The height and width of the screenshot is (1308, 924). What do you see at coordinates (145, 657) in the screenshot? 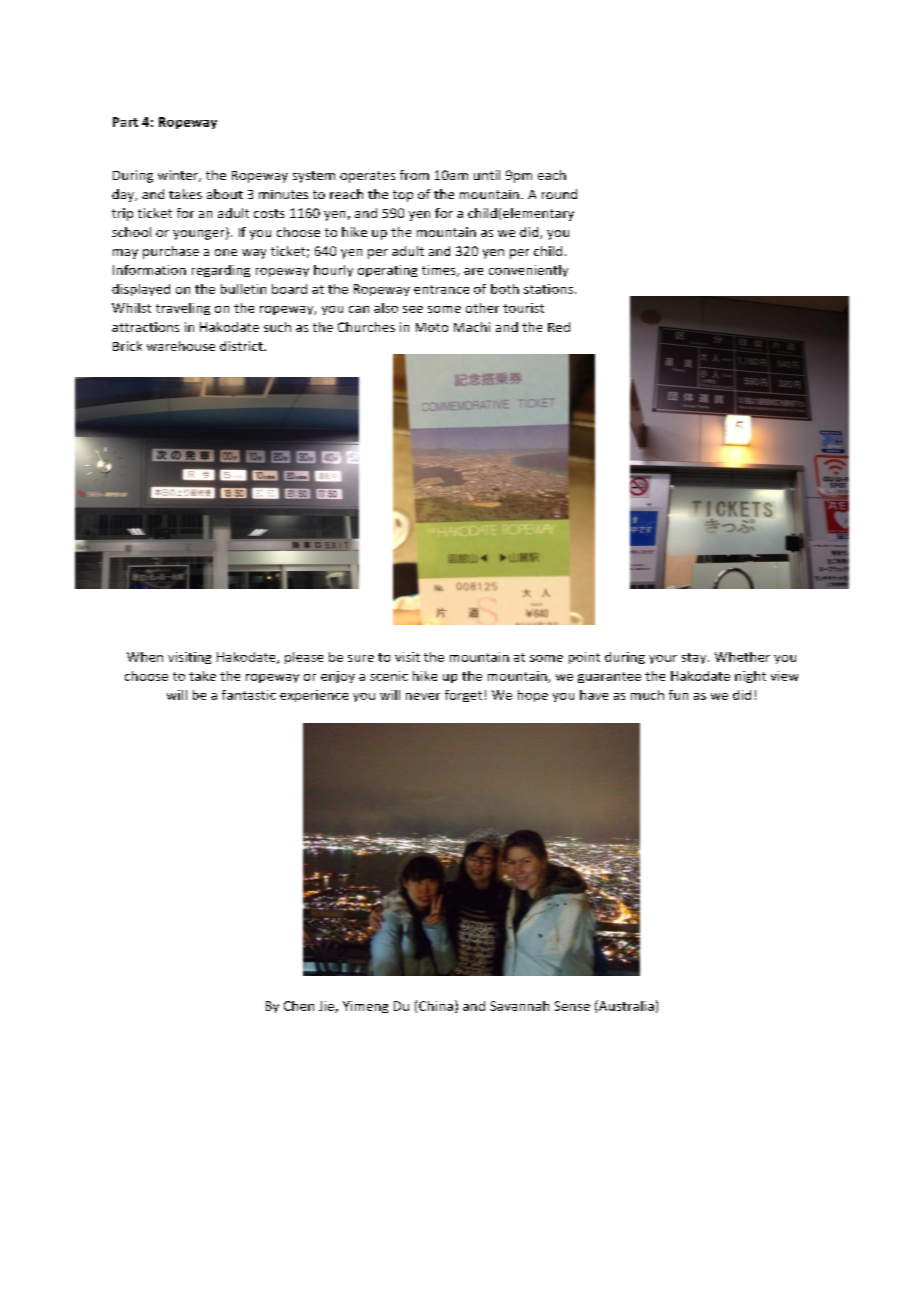
I see `When` at bounding box center [145, 657].
